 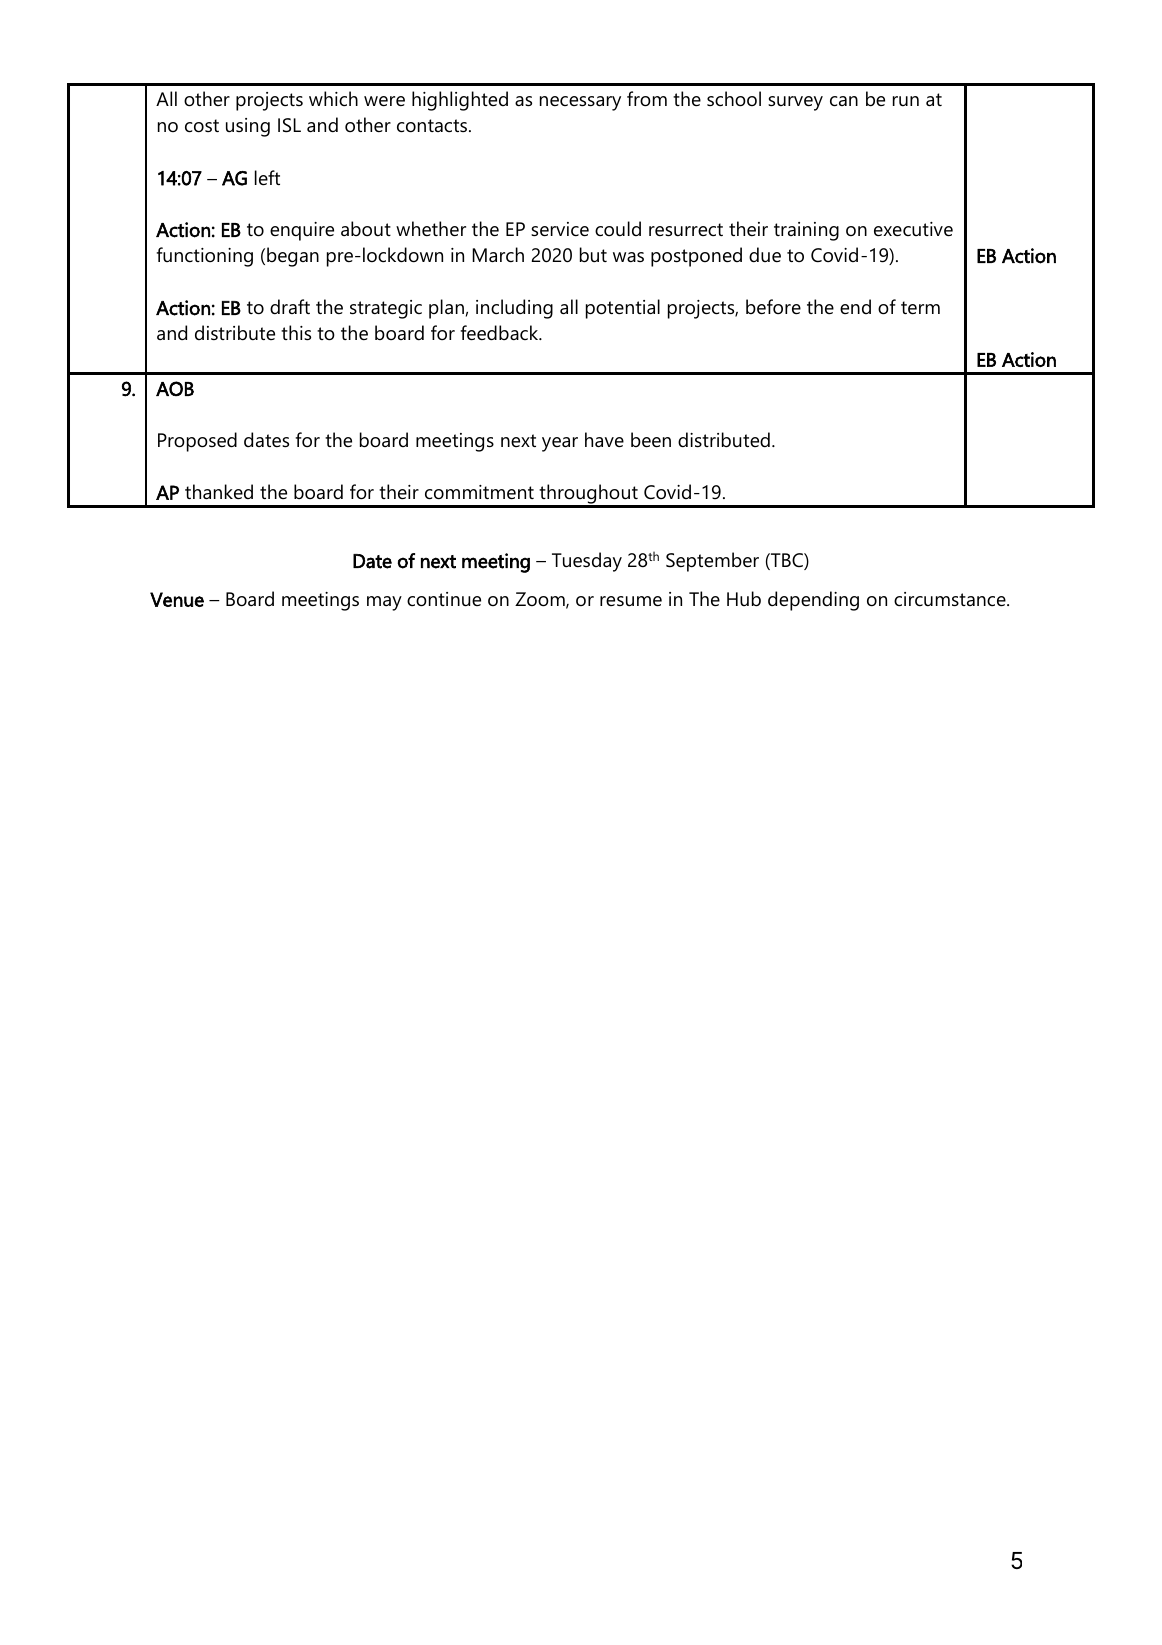 What do you see at coordinates (177, 599) in the screenshot?
I see `Venue` at bounding box center [177, 599].
